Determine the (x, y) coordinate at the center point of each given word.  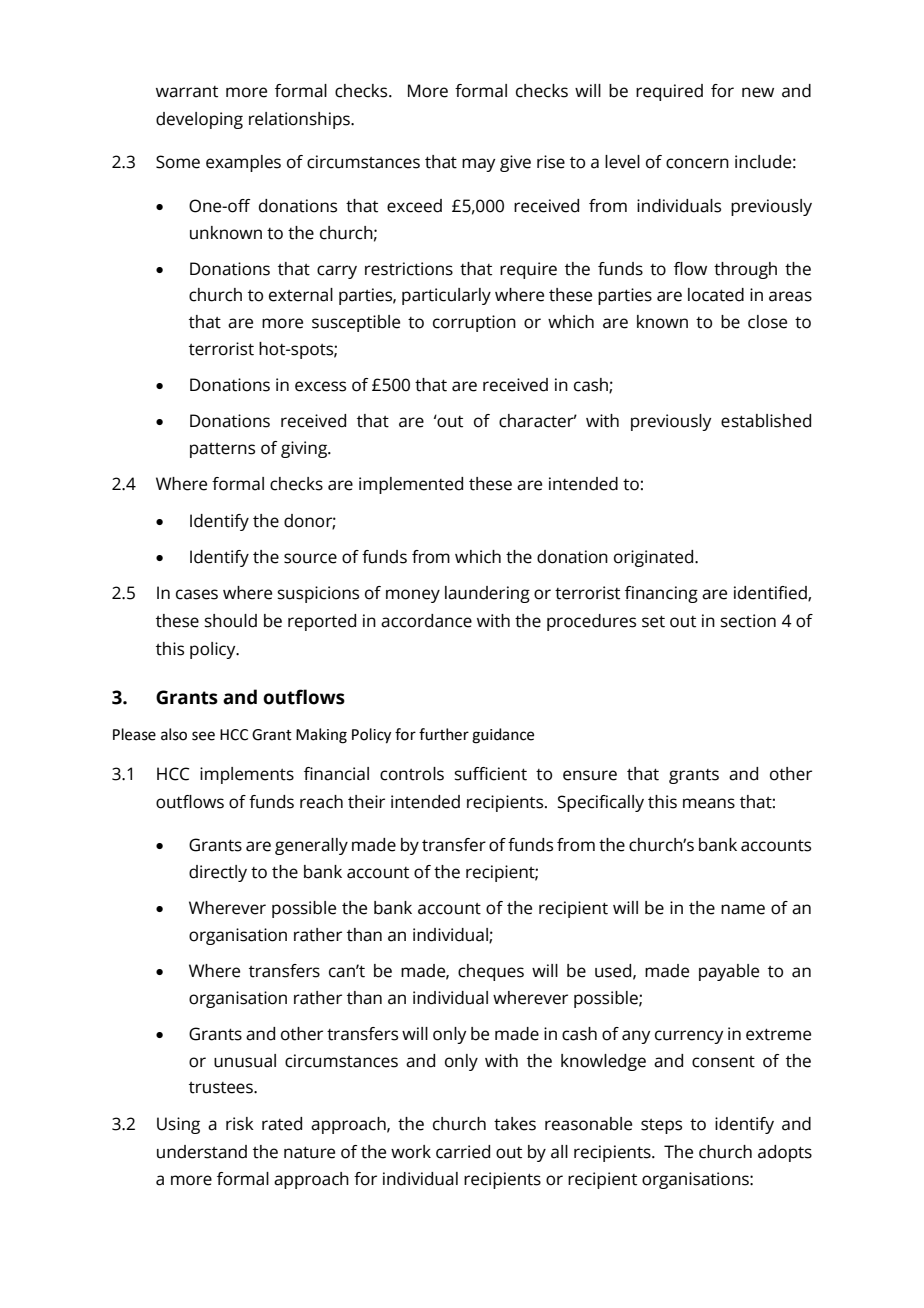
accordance (426, 621)
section (748, 621)
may (479, 165)
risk (240, 1124)
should (231, 621)
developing (199, 120)
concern (697, 163)
